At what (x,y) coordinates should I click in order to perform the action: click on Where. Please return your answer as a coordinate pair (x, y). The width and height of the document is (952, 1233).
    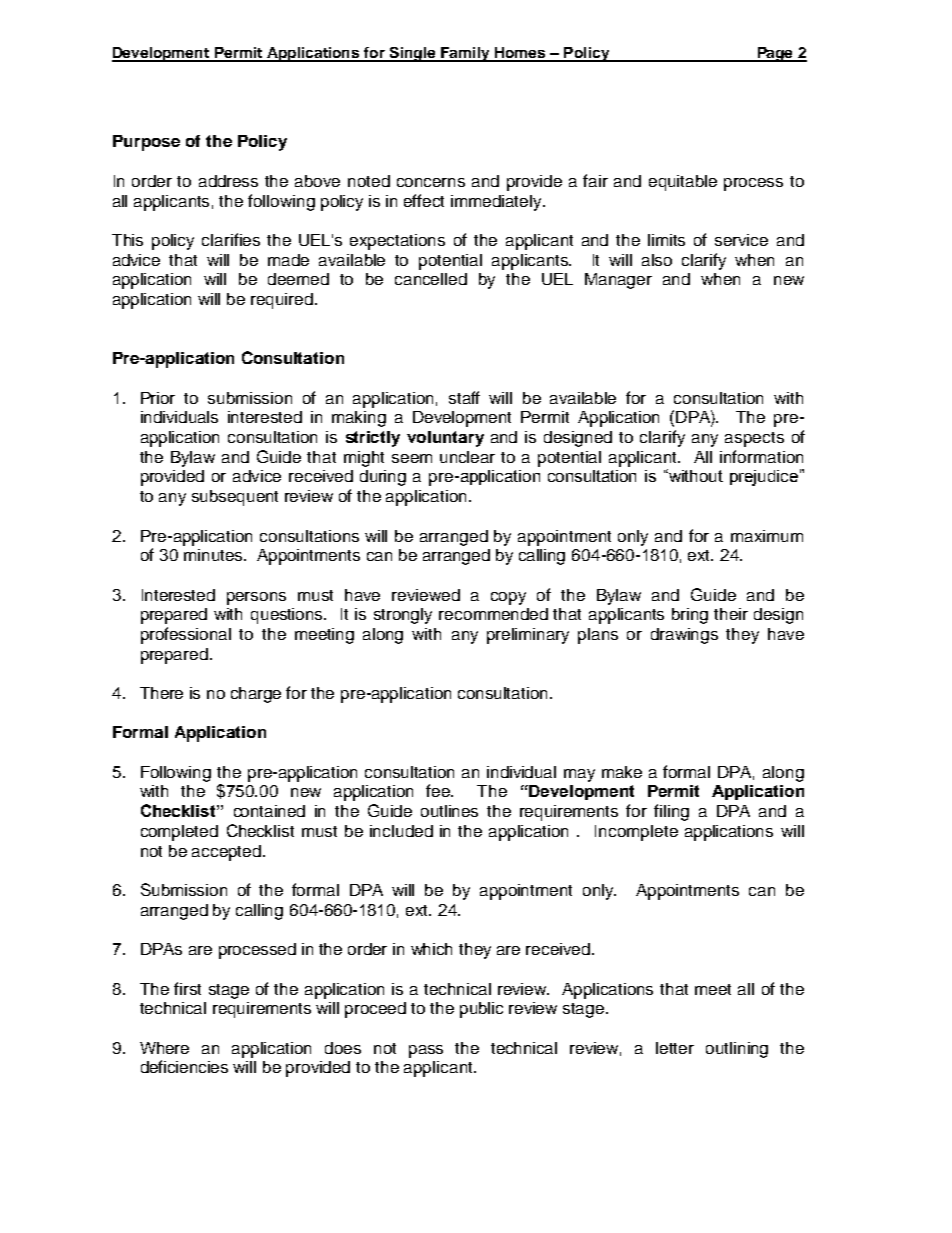
    Looking at the image, I should click on (164, 1048).
